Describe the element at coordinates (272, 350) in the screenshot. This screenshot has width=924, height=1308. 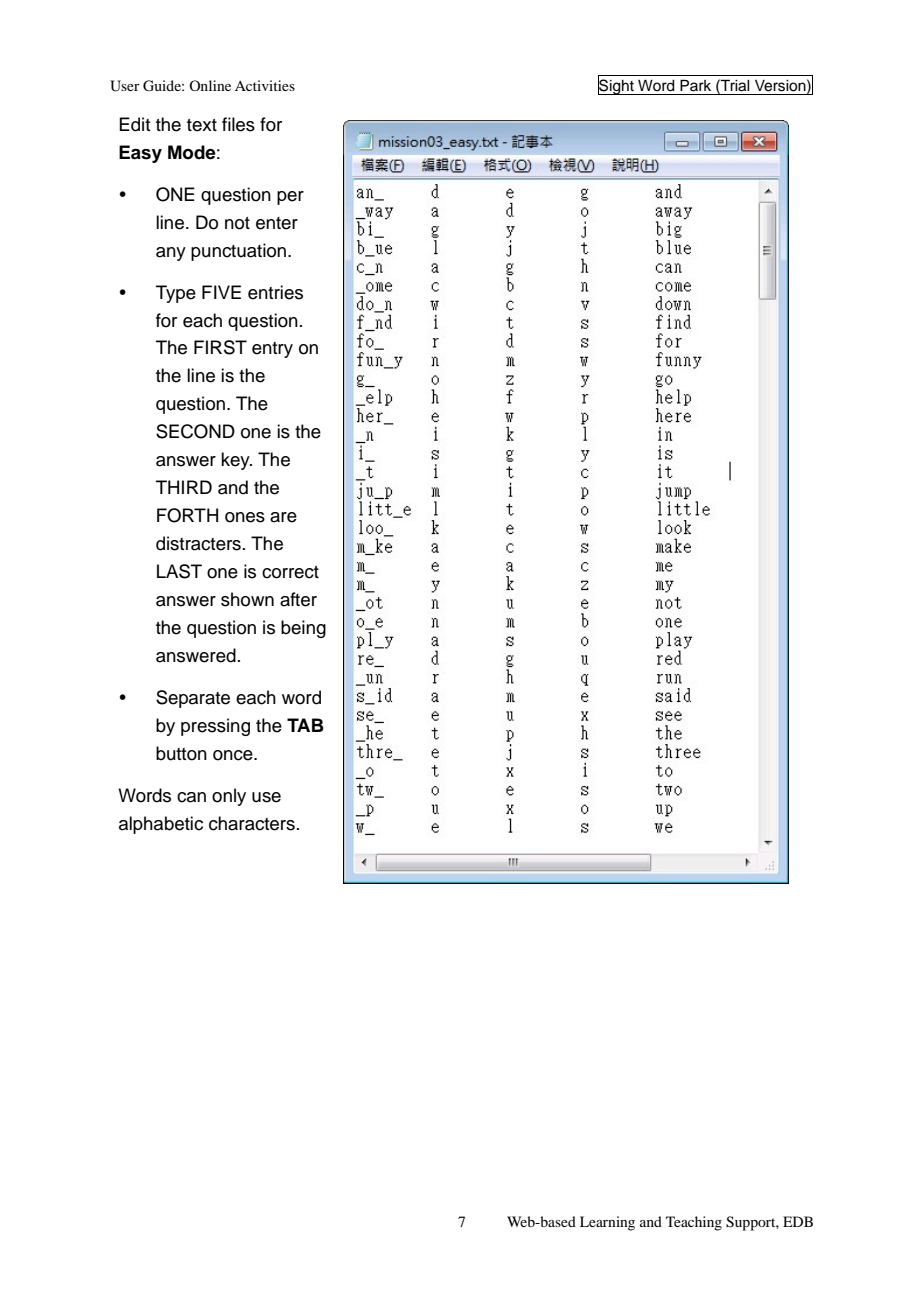
I see `entry` at that location.
